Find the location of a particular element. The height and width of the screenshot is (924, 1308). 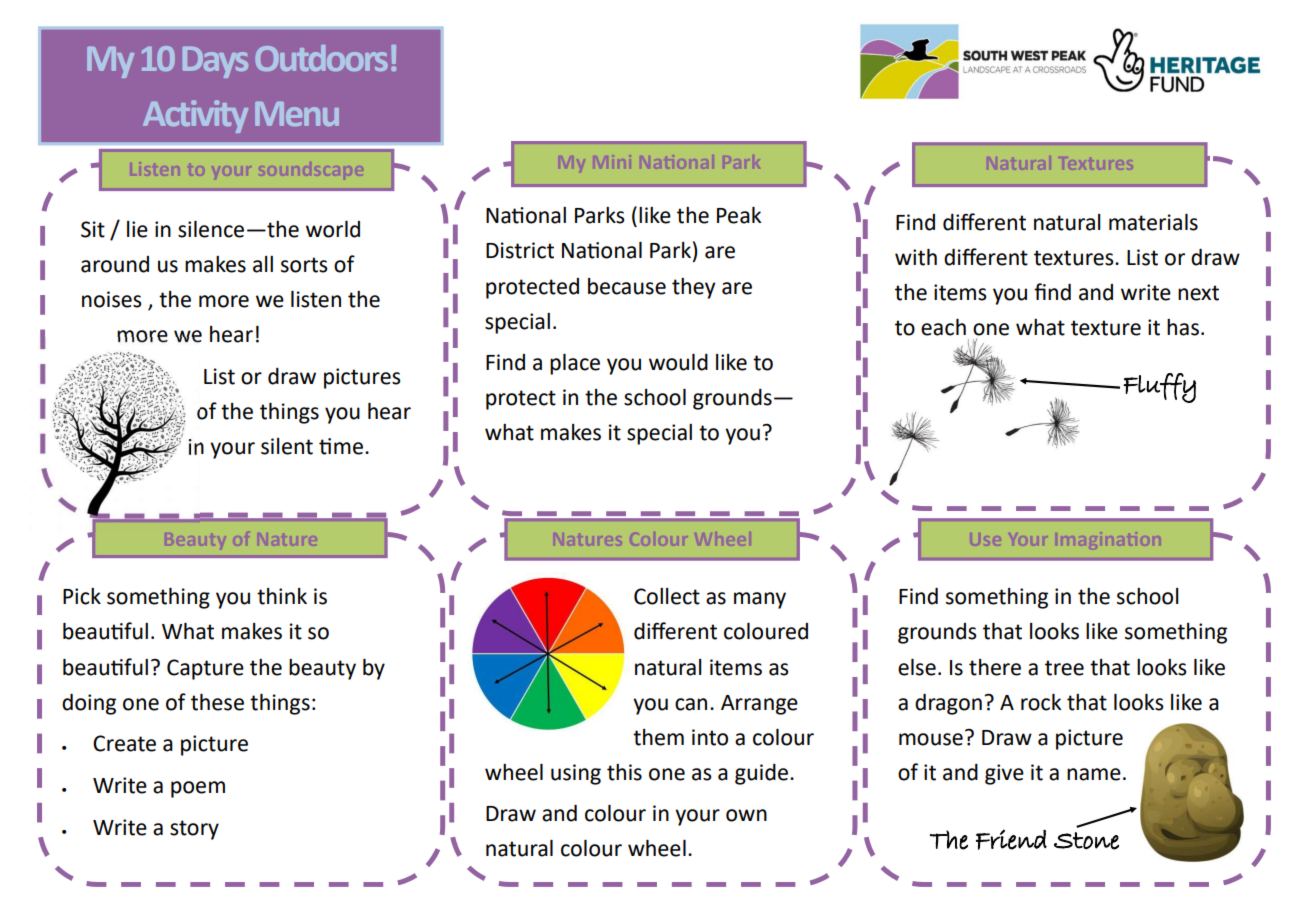

story is located at coordinates (194, 830).
